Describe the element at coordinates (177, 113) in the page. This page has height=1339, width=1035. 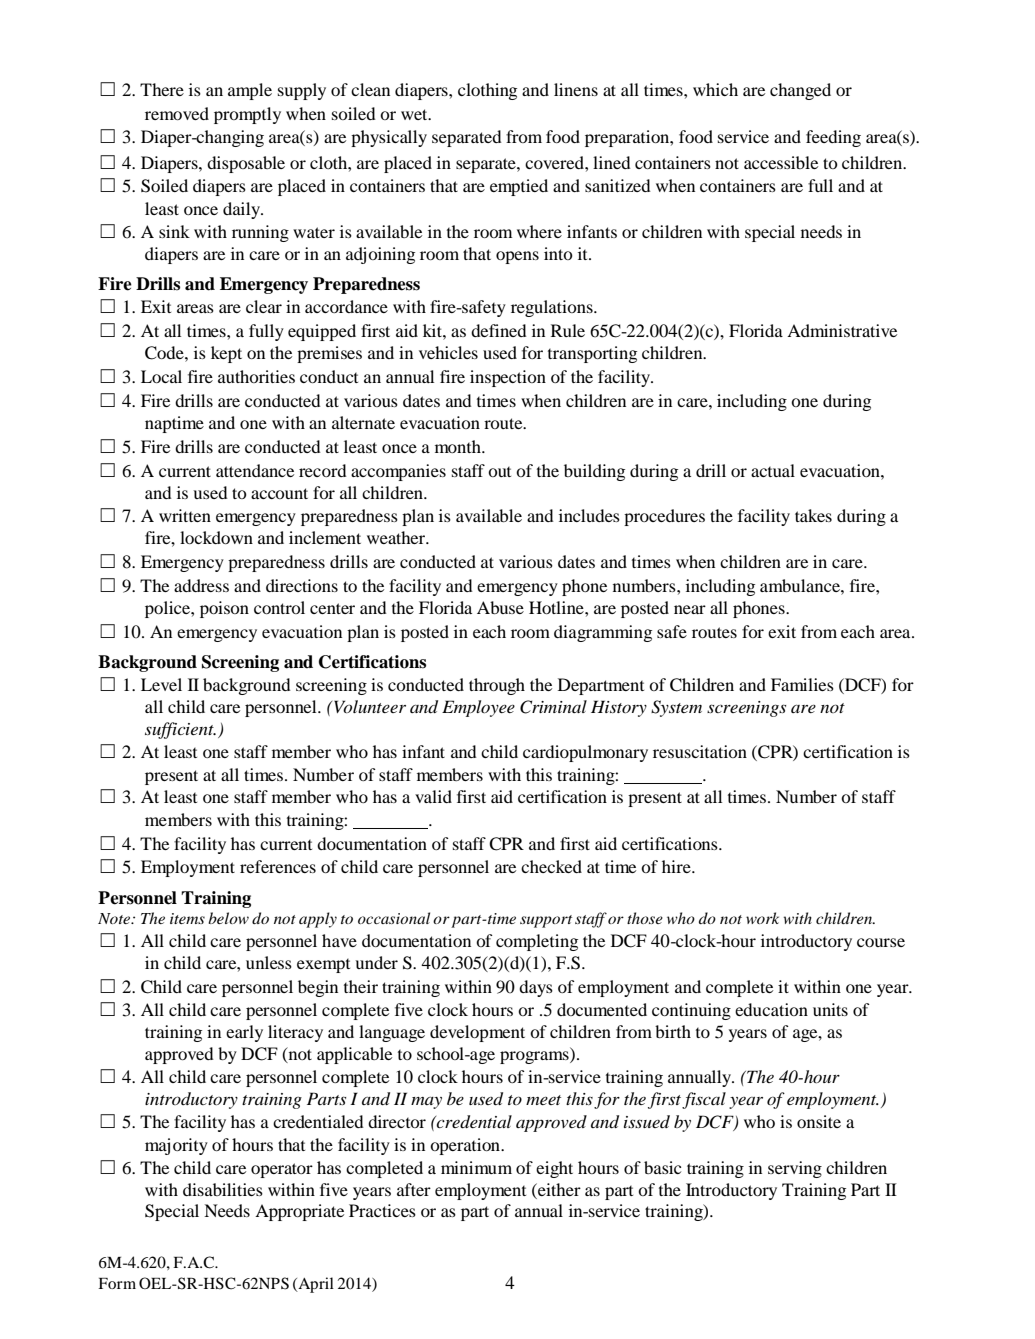
I see `removed` at that location.
